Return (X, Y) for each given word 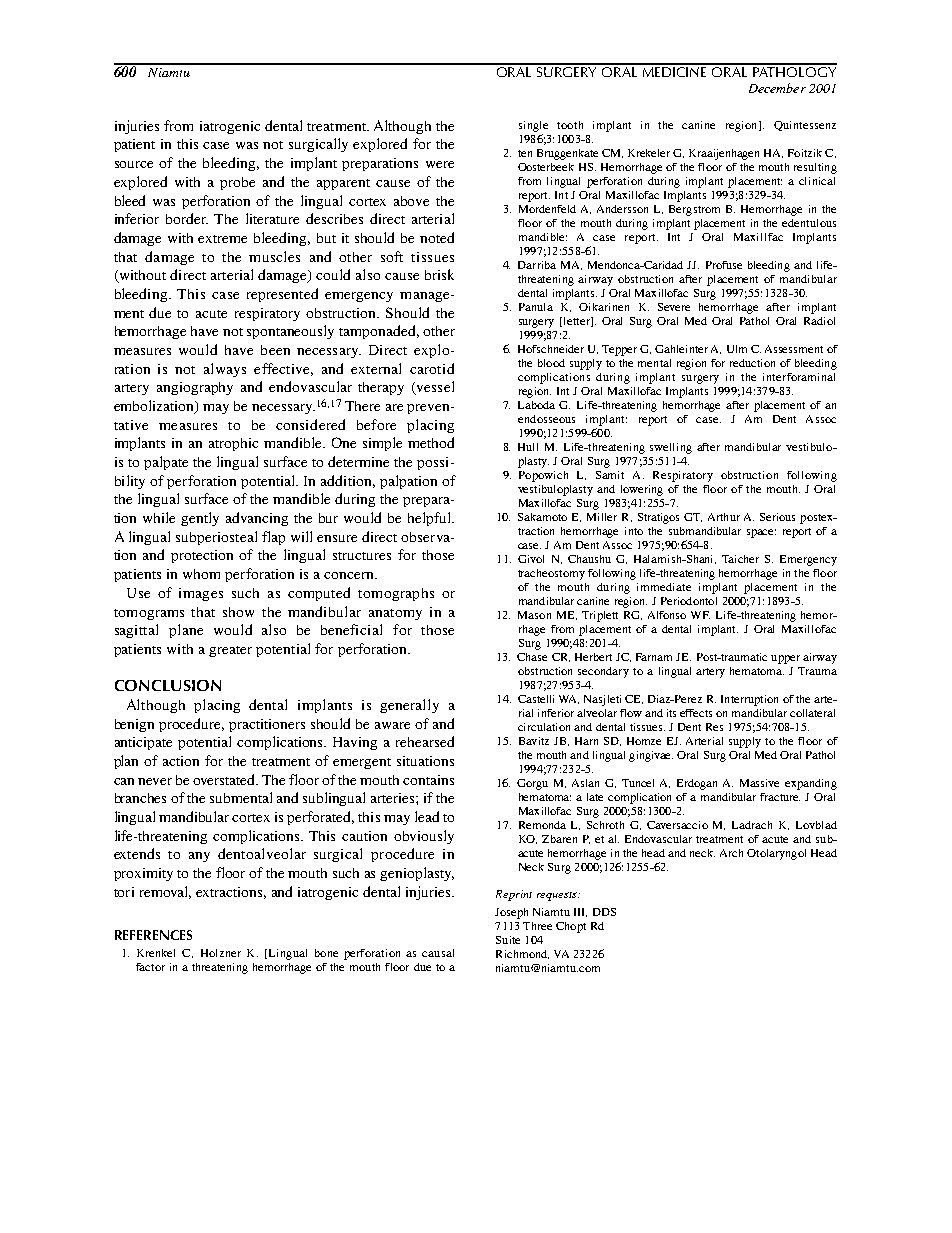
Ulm (737, 349)
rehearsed (425, 741)
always (225, 370)
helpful (430, 519)
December (777, 88)
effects (696, 713)
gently (200, 519)
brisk (439, 274)
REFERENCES (153, 935)
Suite (508, 940)
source (134, 164)
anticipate (143, 743)
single (533, 126)
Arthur (724, 517)
